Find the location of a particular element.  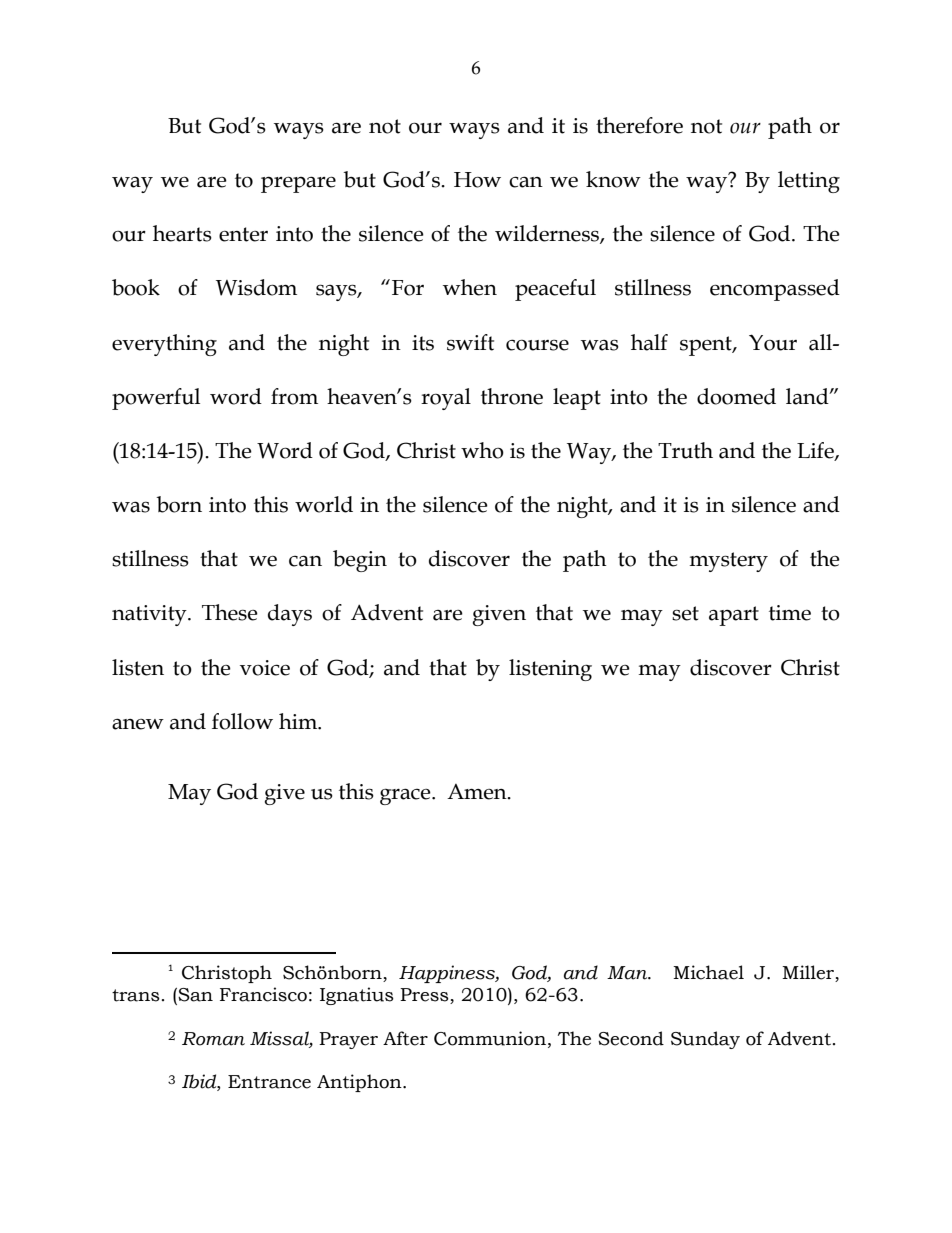

How is located at coordinates (477, 180).
